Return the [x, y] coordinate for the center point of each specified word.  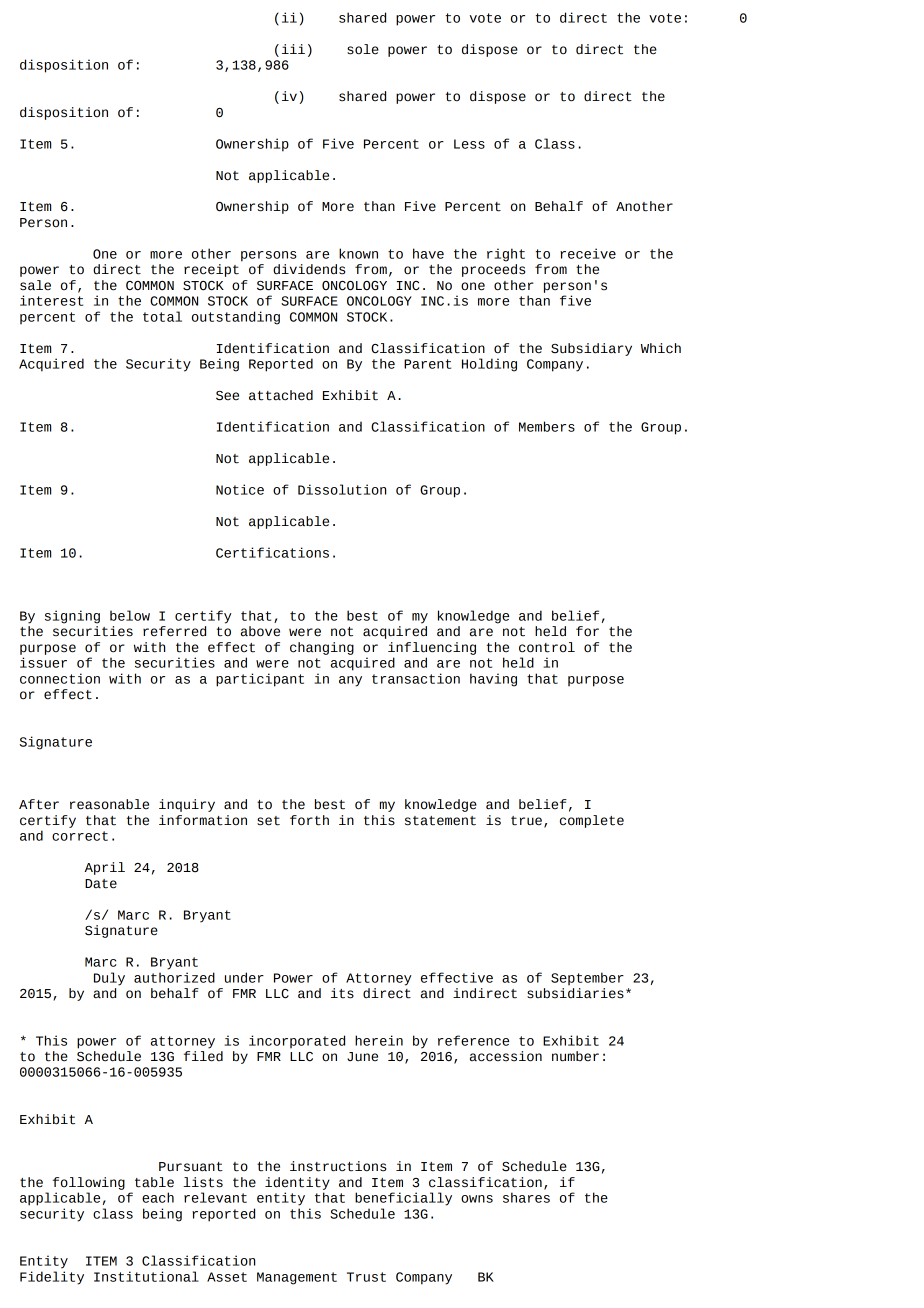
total [162, 316]
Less [469, 144]
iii [293, 49]
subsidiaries [575, 993]
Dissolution [342, 489]
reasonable [109, 804]
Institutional [146, 1276]
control [547, 647]
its [342, 993]
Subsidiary [591, 349]
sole [363, 49]
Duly [109, 979]
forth [309, 820]
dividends [309, 269]
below [130, 615]
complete [592, 821]
